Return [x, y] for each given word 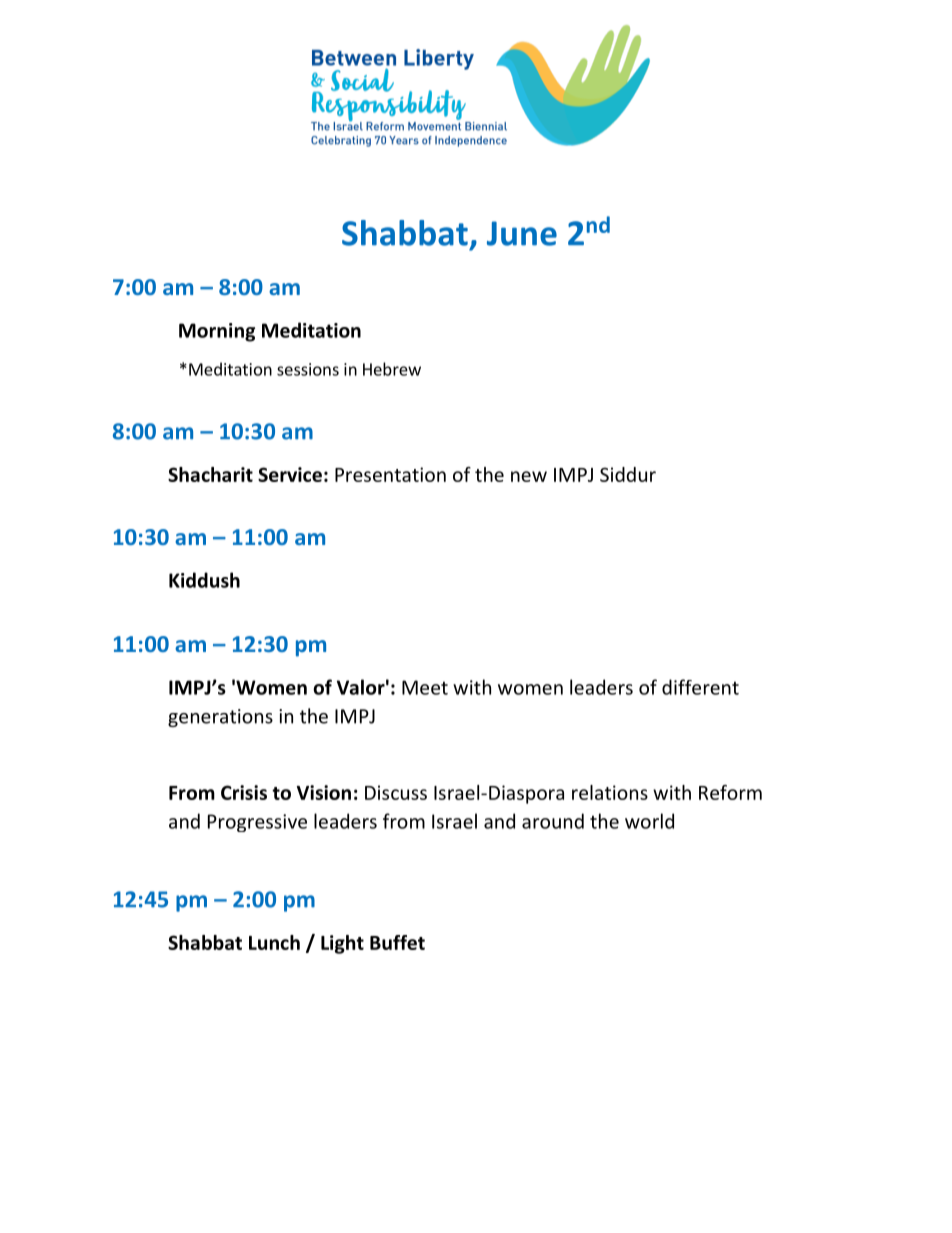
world [649, 821]
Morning [217, 332]
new [529, 476]
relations [610, 792]
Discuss [396, 792]
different [700, 687]
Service [290, 474]
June [522, 233]
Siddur [628, 474]
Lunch [274, 942]
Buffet [397, 942]
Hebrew [392, 369]
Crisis [244, 792]
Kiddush [204, 580]
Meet [425, 687]
